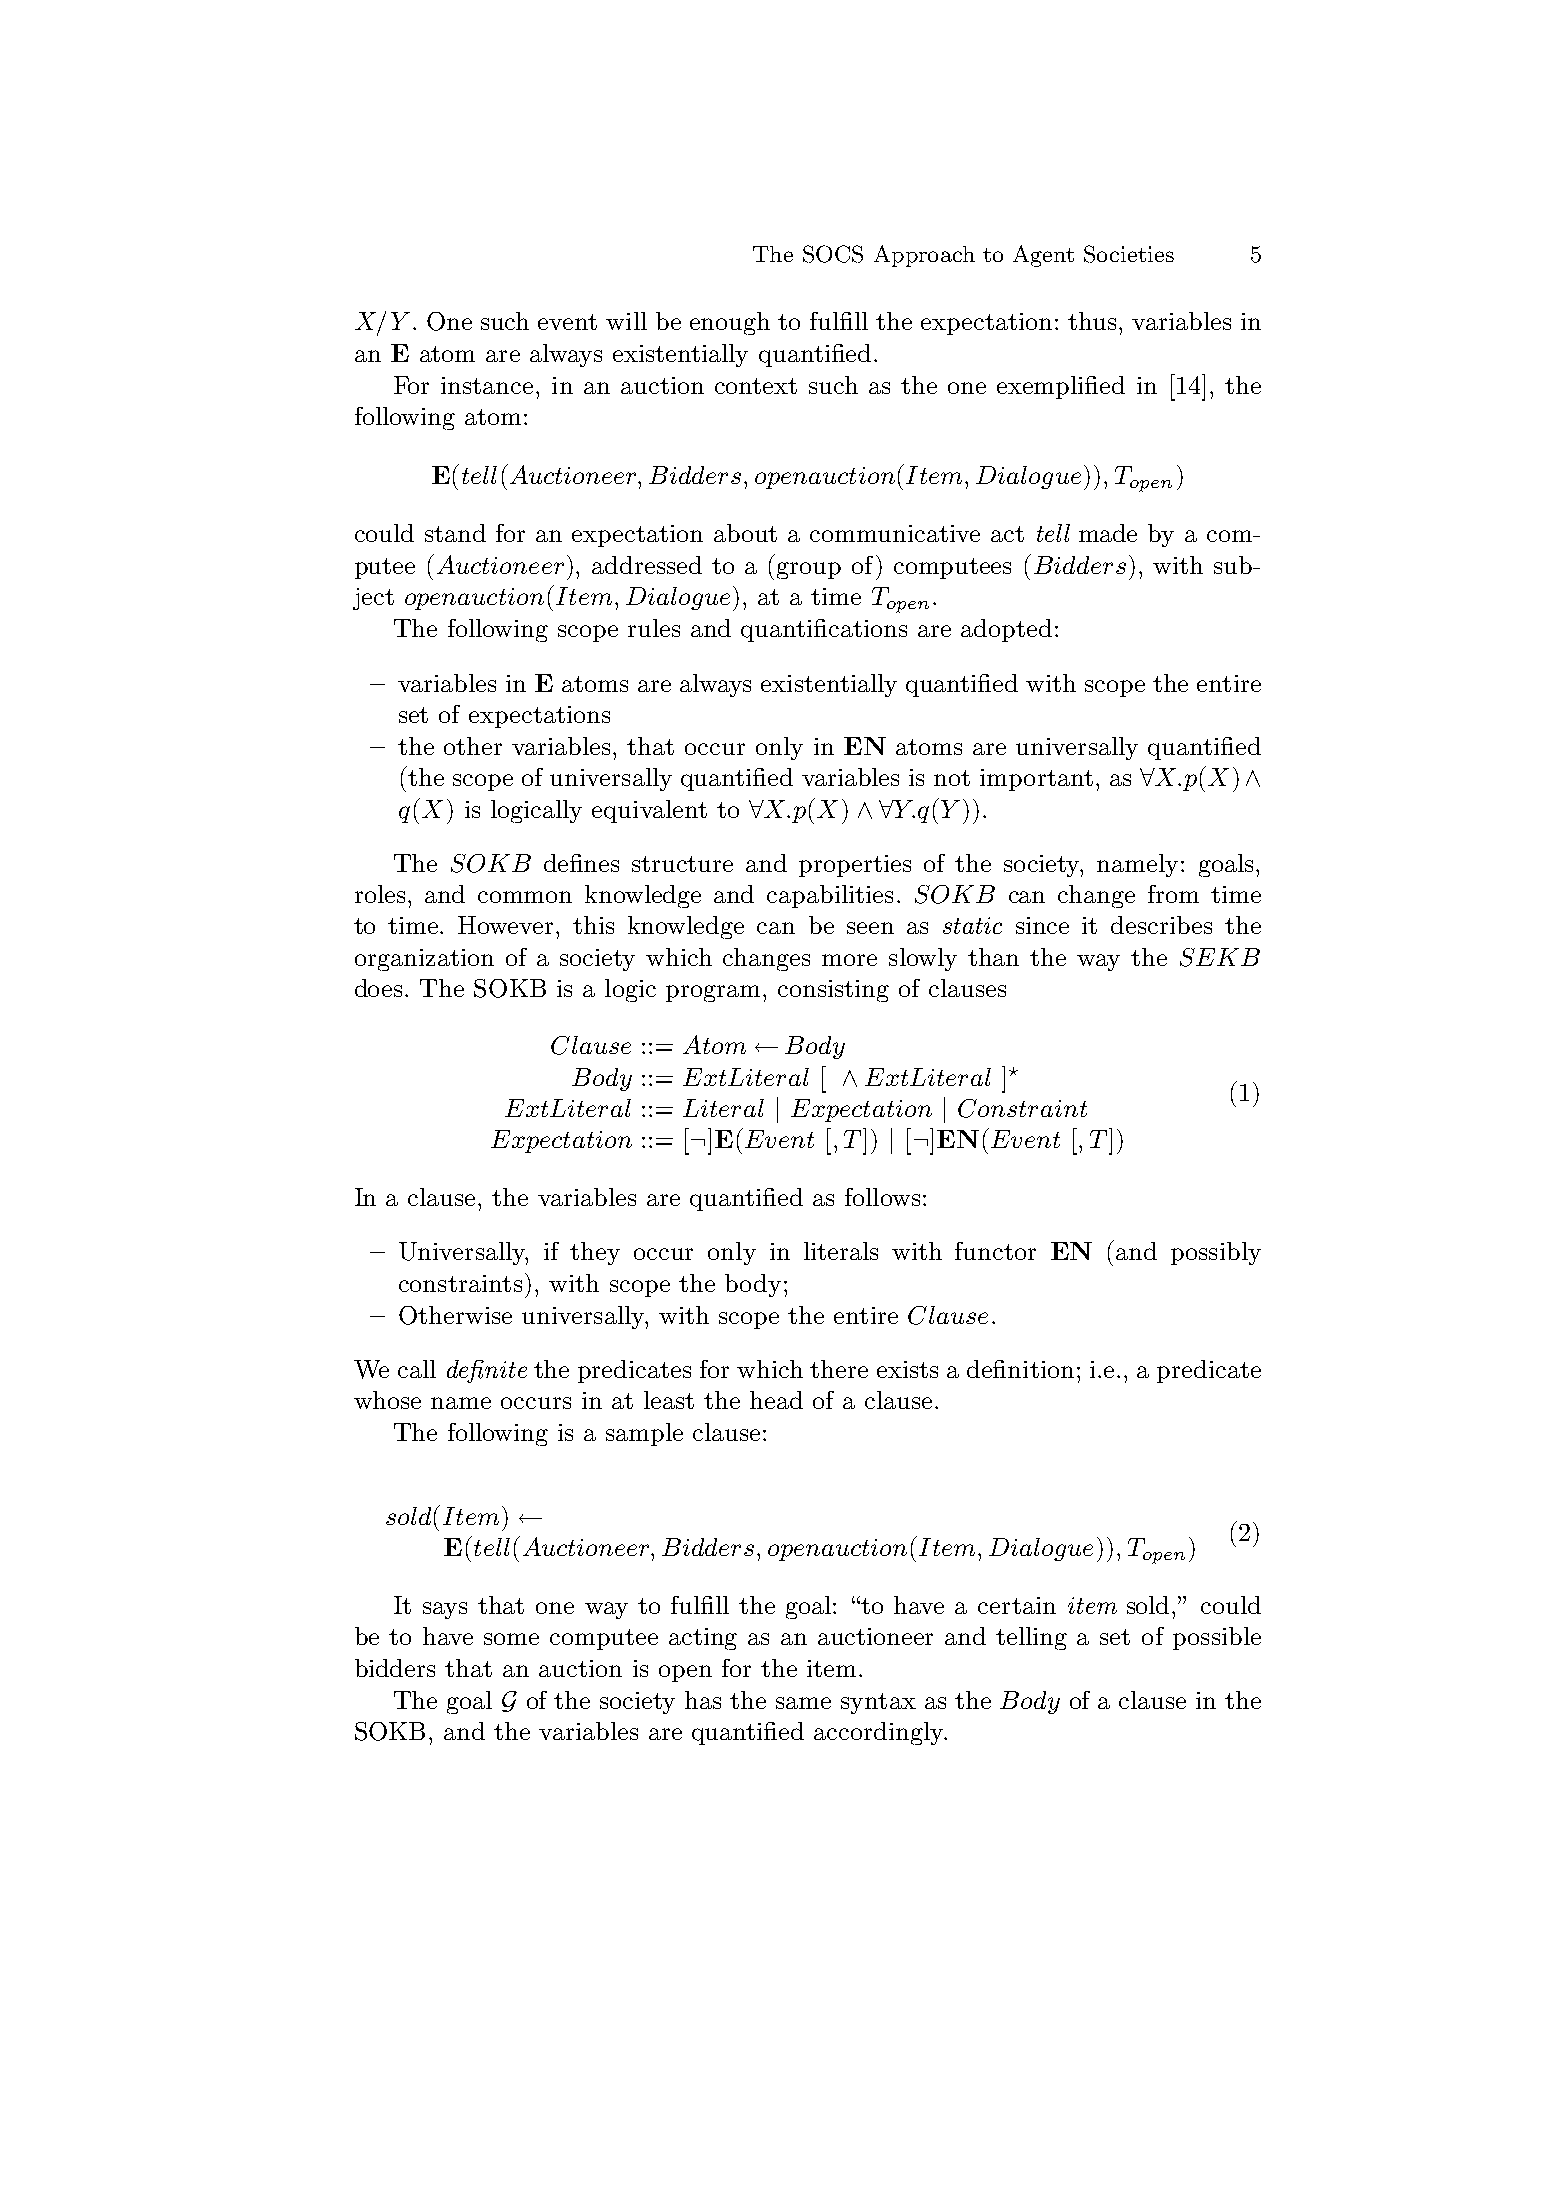 The width and height of the screenshot is (1562, 2210). Describe the element at coordinates (424, 960) in the screenshot. I see `organization` at that location.
